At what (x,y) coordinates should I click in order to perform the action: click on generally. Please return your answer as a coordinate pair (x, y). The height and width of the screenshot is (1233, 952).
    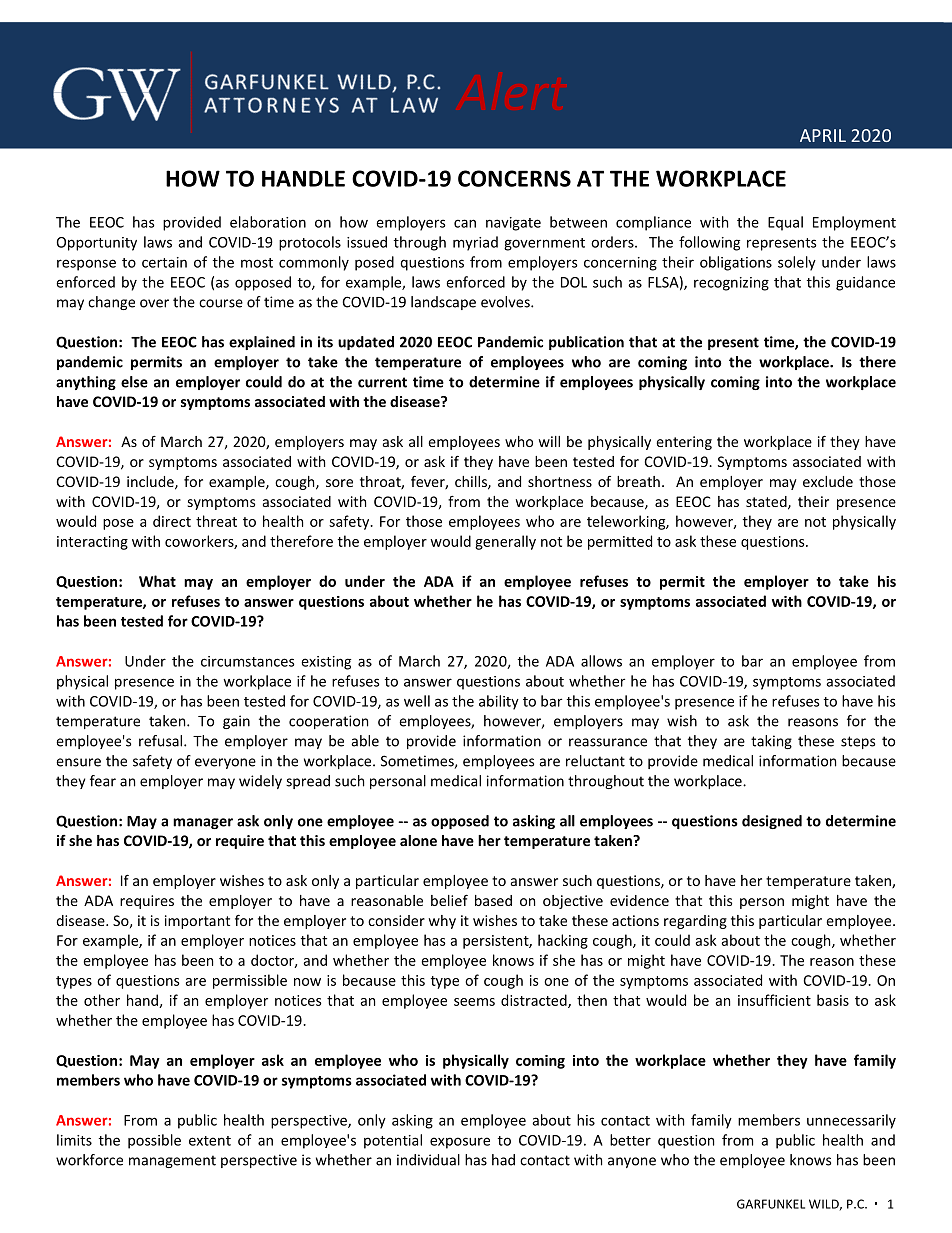
    Looking at the image, I should click on (505, 542).
